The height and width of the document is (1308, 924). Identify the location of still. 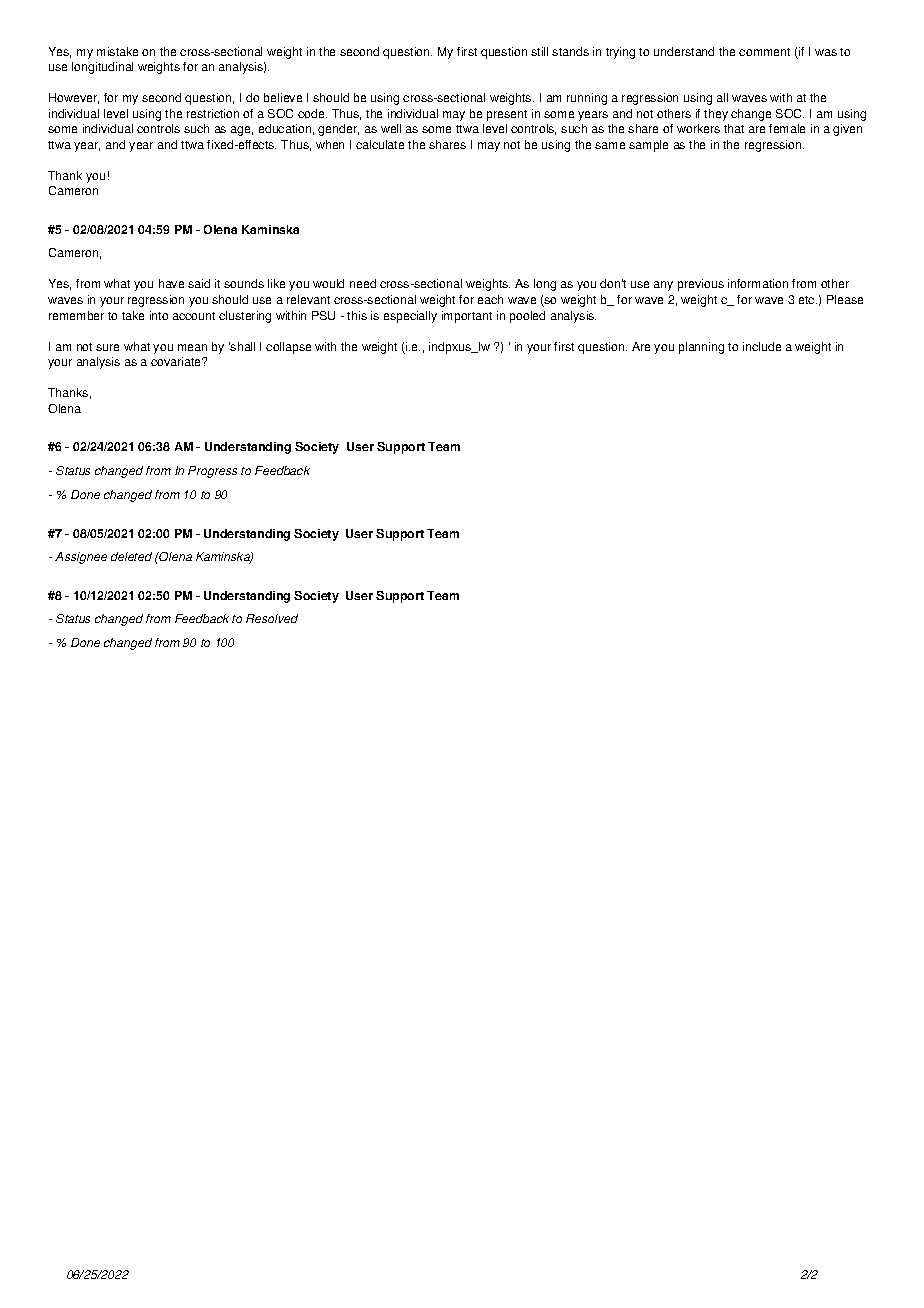
(539, 51).
